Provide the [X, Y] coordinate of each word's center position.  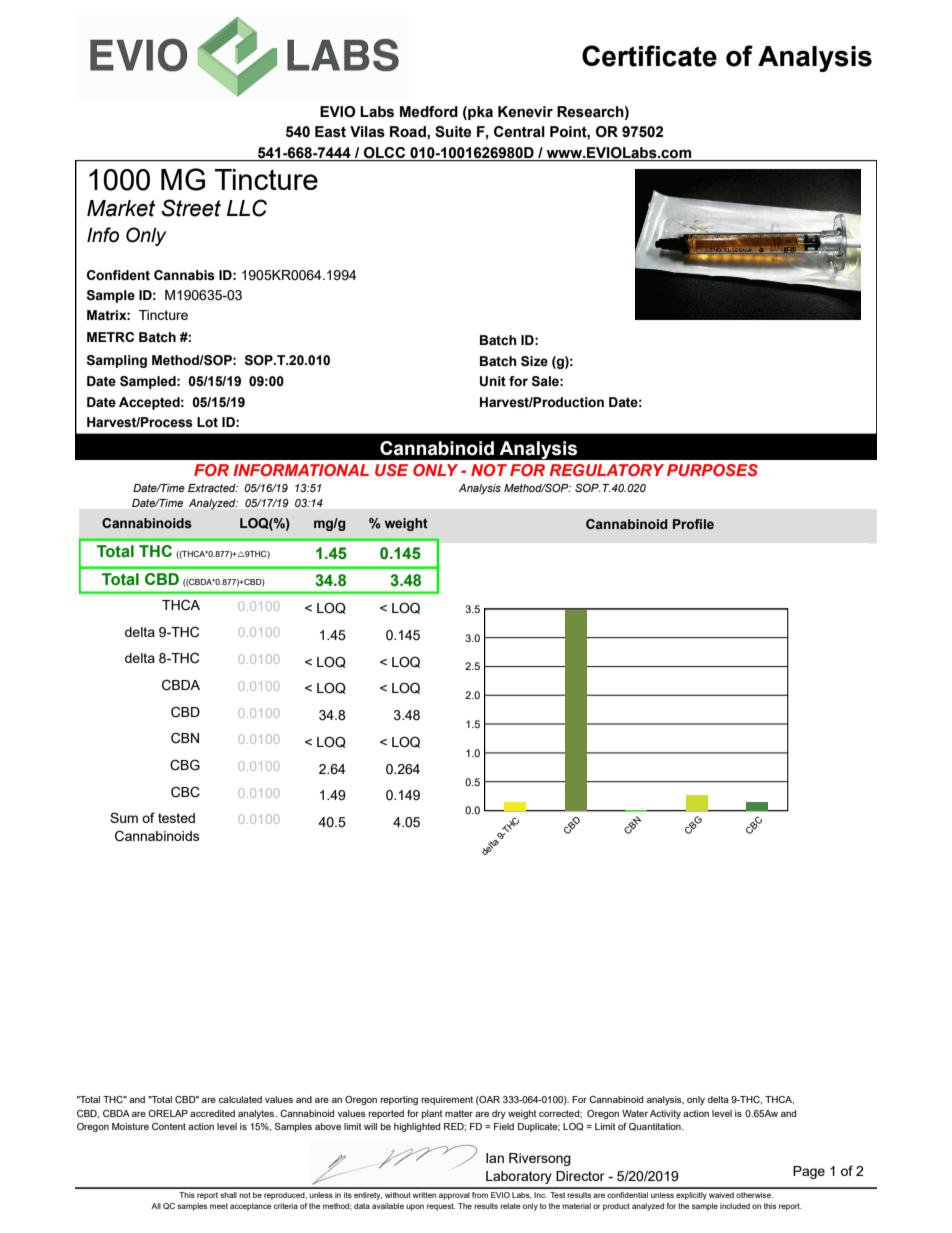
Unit [493, 381]
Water [635, 1113]
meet [219, 1206]
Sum [124, 817]
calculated [240, 1099]
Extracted [213, 488]
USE [391, 470]
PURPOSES [712, 470]
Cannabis [184, 275]
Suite [453, 132]
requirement [447, 1100]
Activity [665, 1114]
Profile [693, 524]
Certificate [649, 56]
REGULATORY [607, 470]
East [330, 132]
